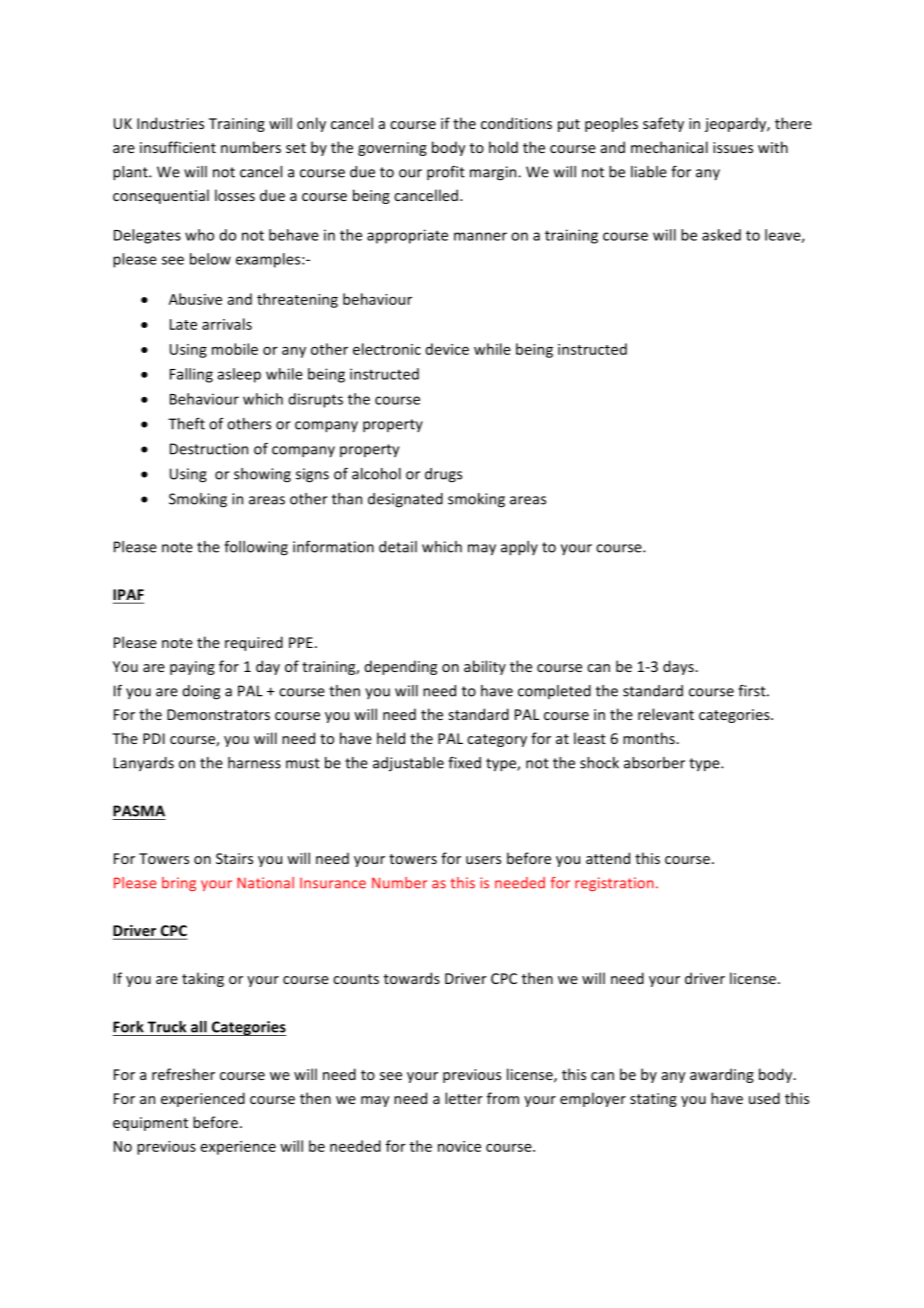 This screenshot has height=1308, width=924. What do you see at coordinates (446, 173) in the screenshot?
I see `profit` at bounding box center [446, 173].
